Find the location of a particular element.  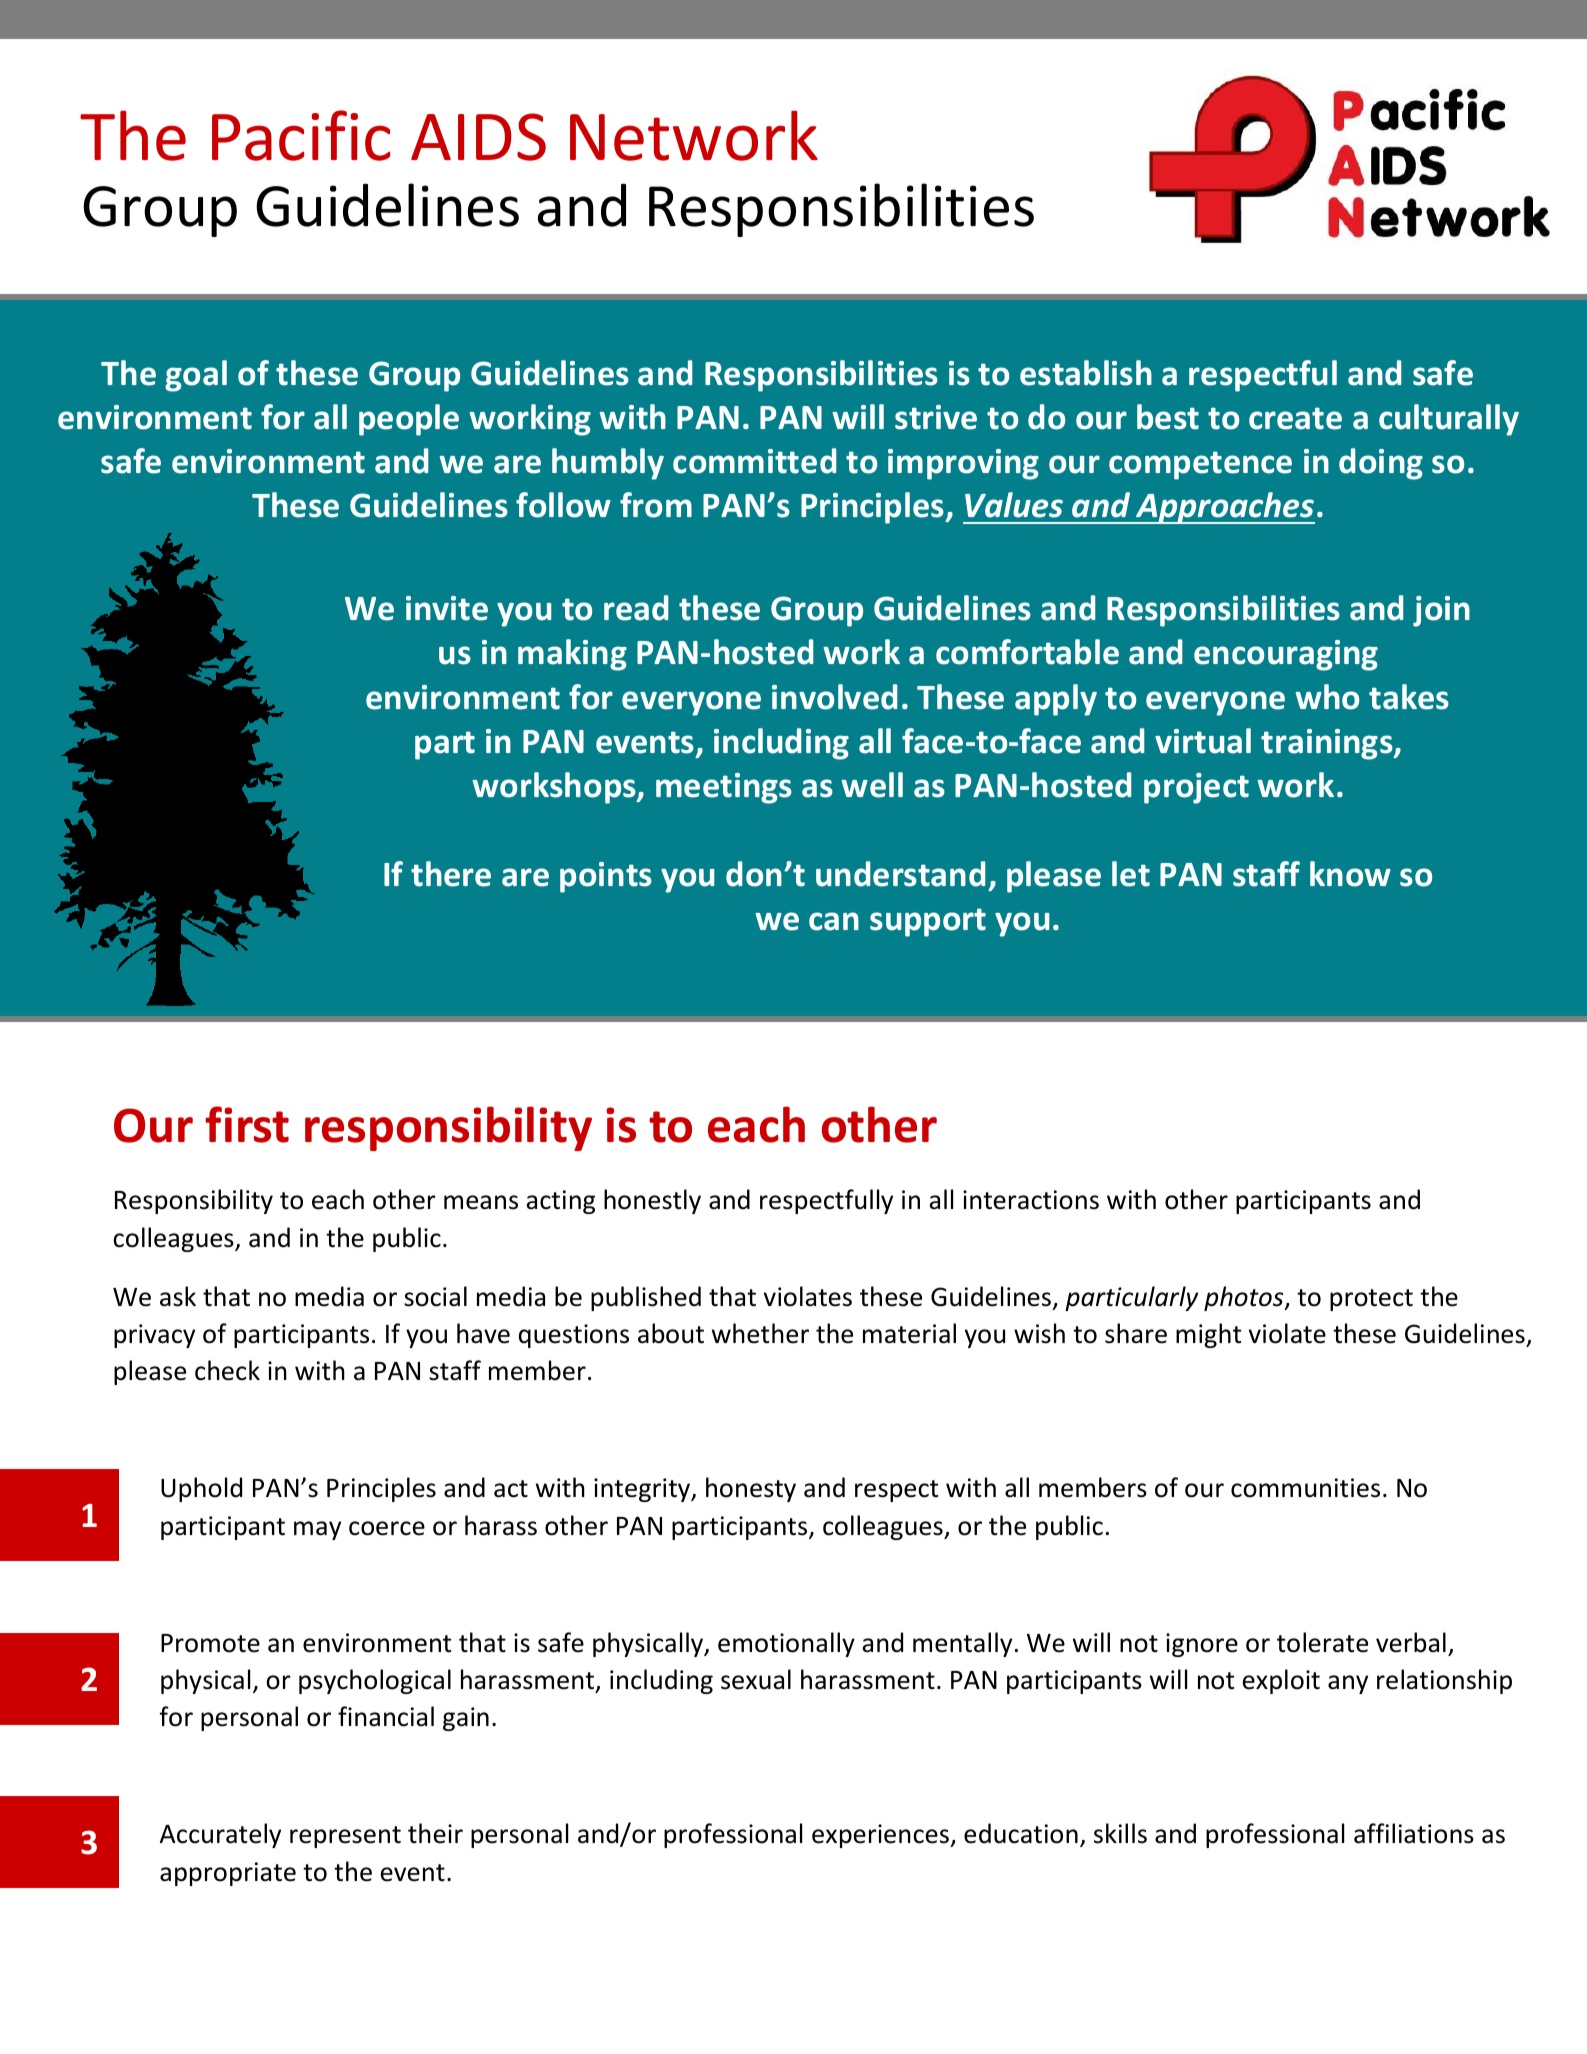

whether is located at coordinates (760, 1333).
